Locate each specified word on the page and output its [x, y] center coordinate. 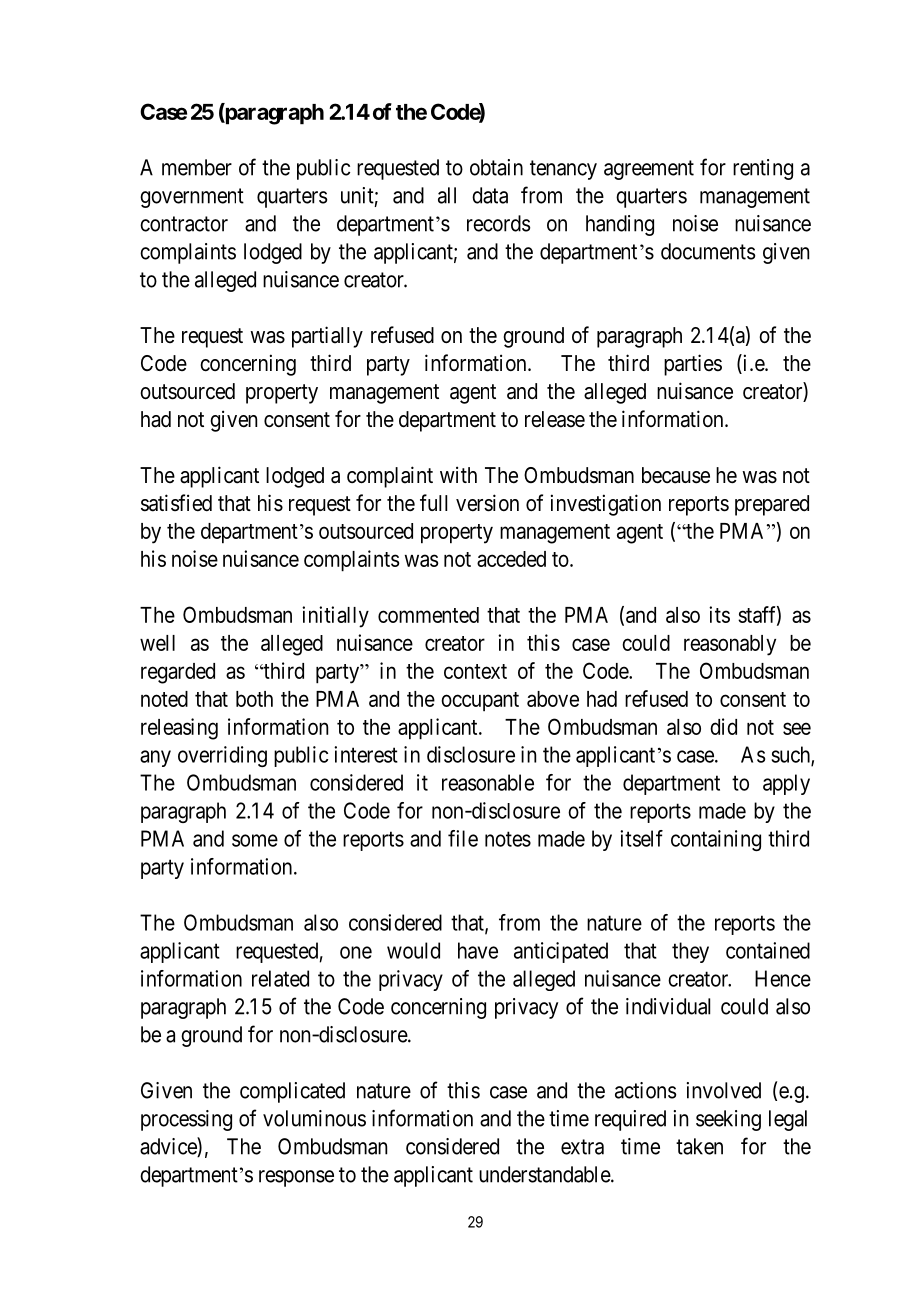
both [254, 699]
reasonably [730, 645]
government [192, 198]
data [490, 195]
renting [763, 169]
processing [186, 1120]
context [475, 671]
